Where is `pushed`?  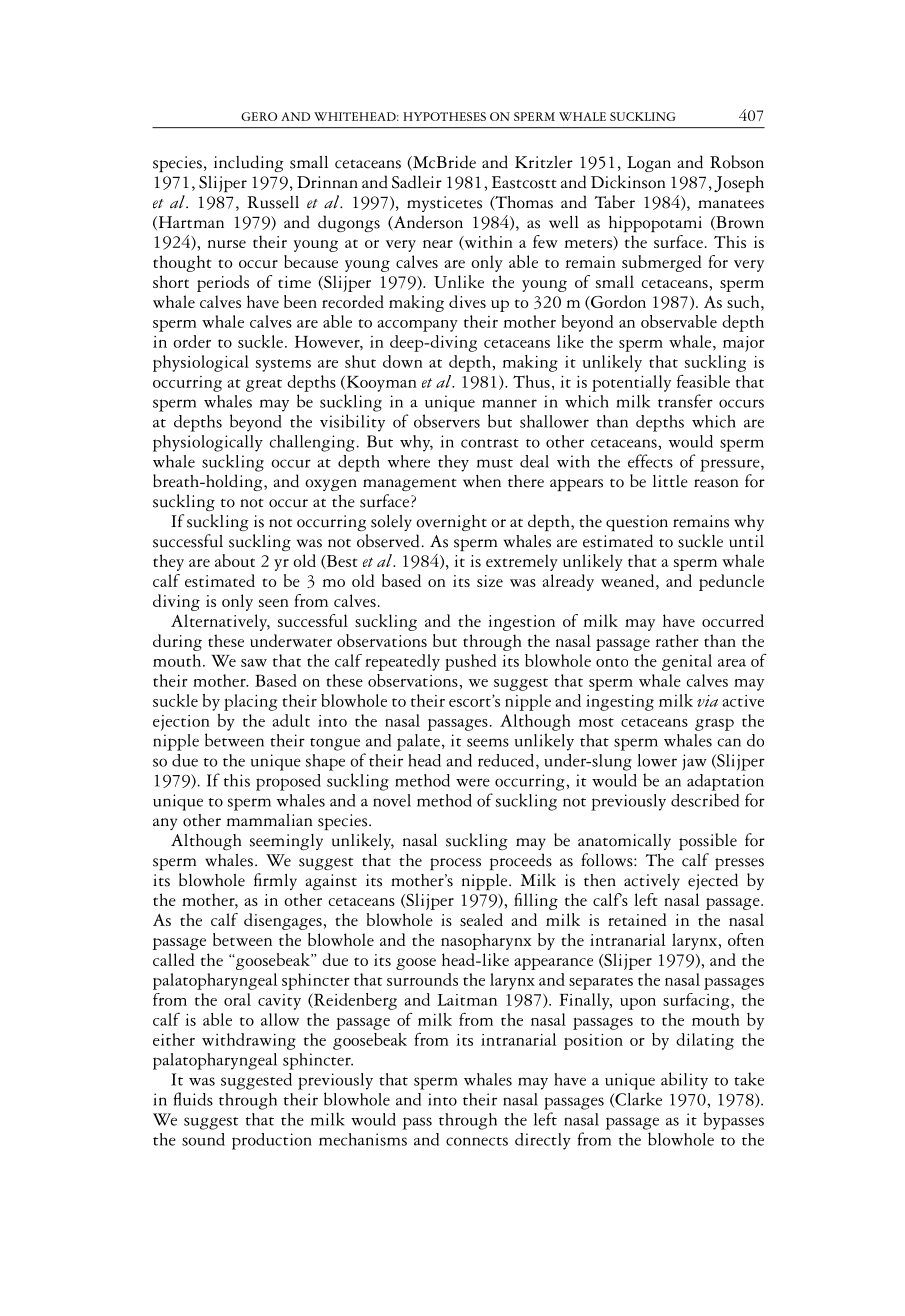
pushed is located at coordinates (471, 662).
